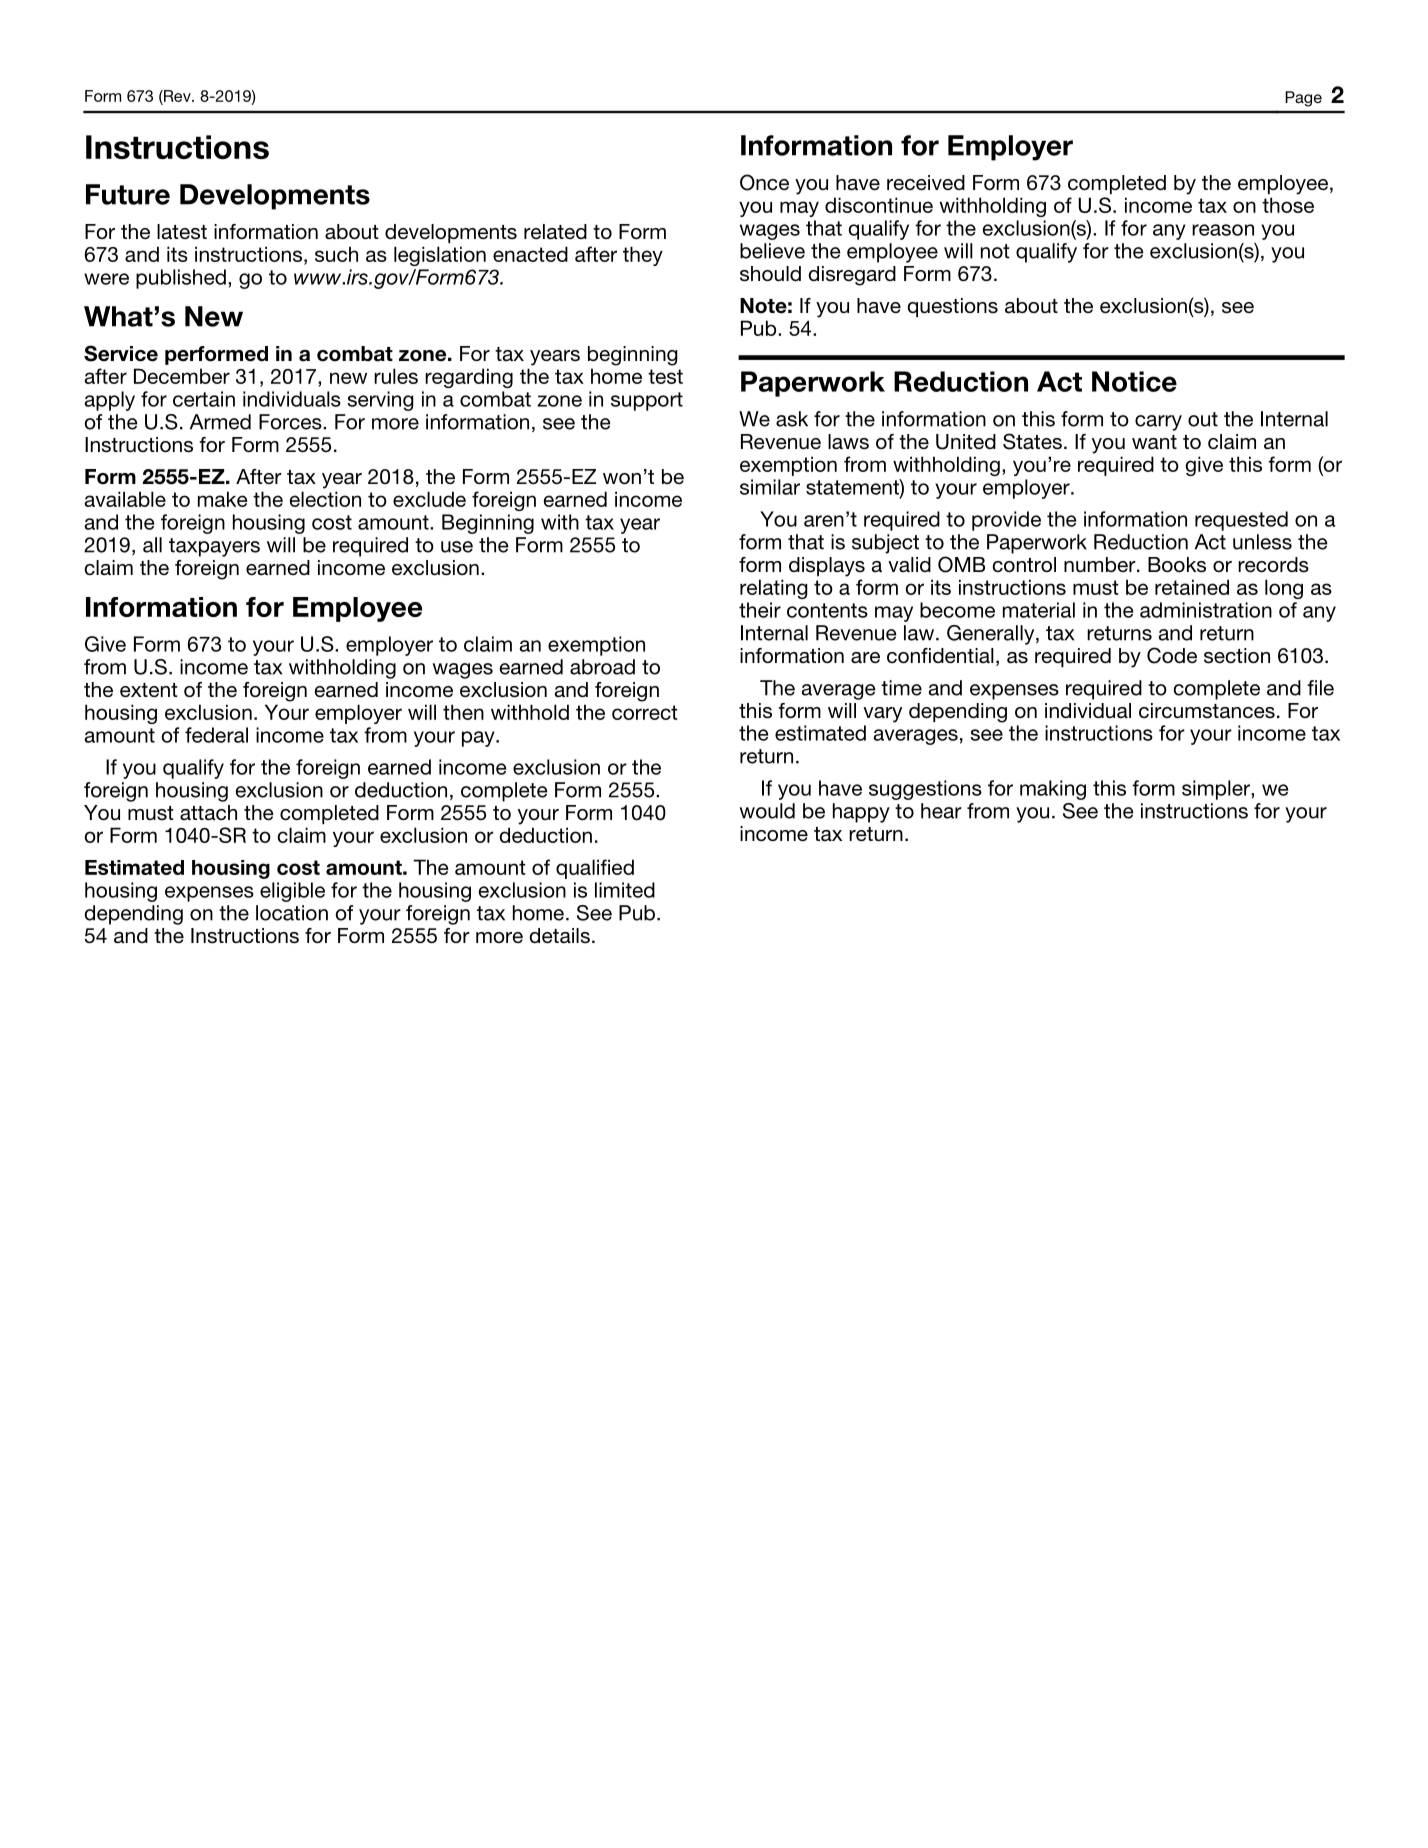 The height and width of the page is (1848, 1428). Describe the element at coordinates (1241, 521) in the page. I see `requested` at that location.
